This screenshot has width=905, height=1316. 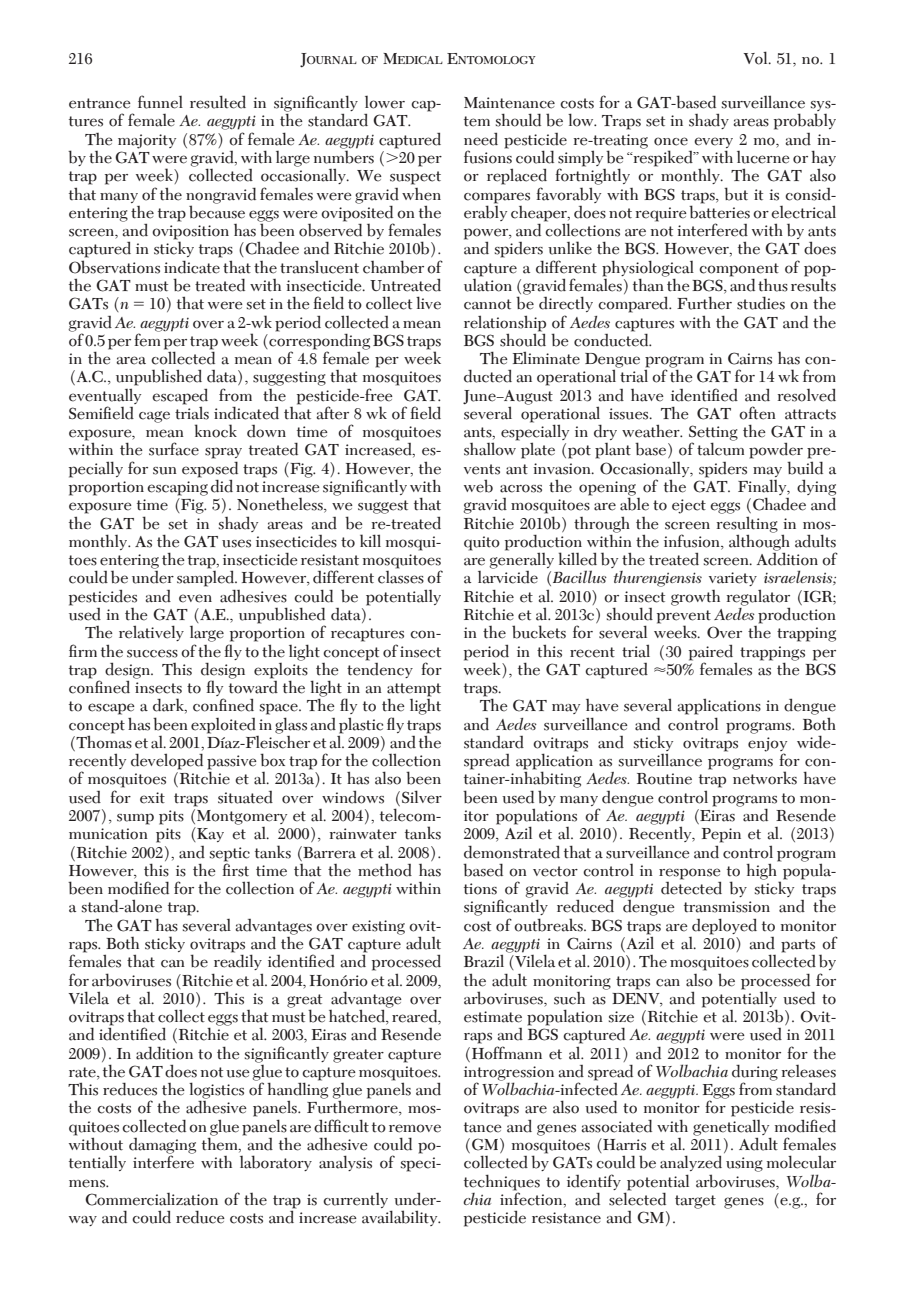 What do you see at coordinates (757, 58) in the screenshot?
I see `Vol` at bounding box center [757, 58].
